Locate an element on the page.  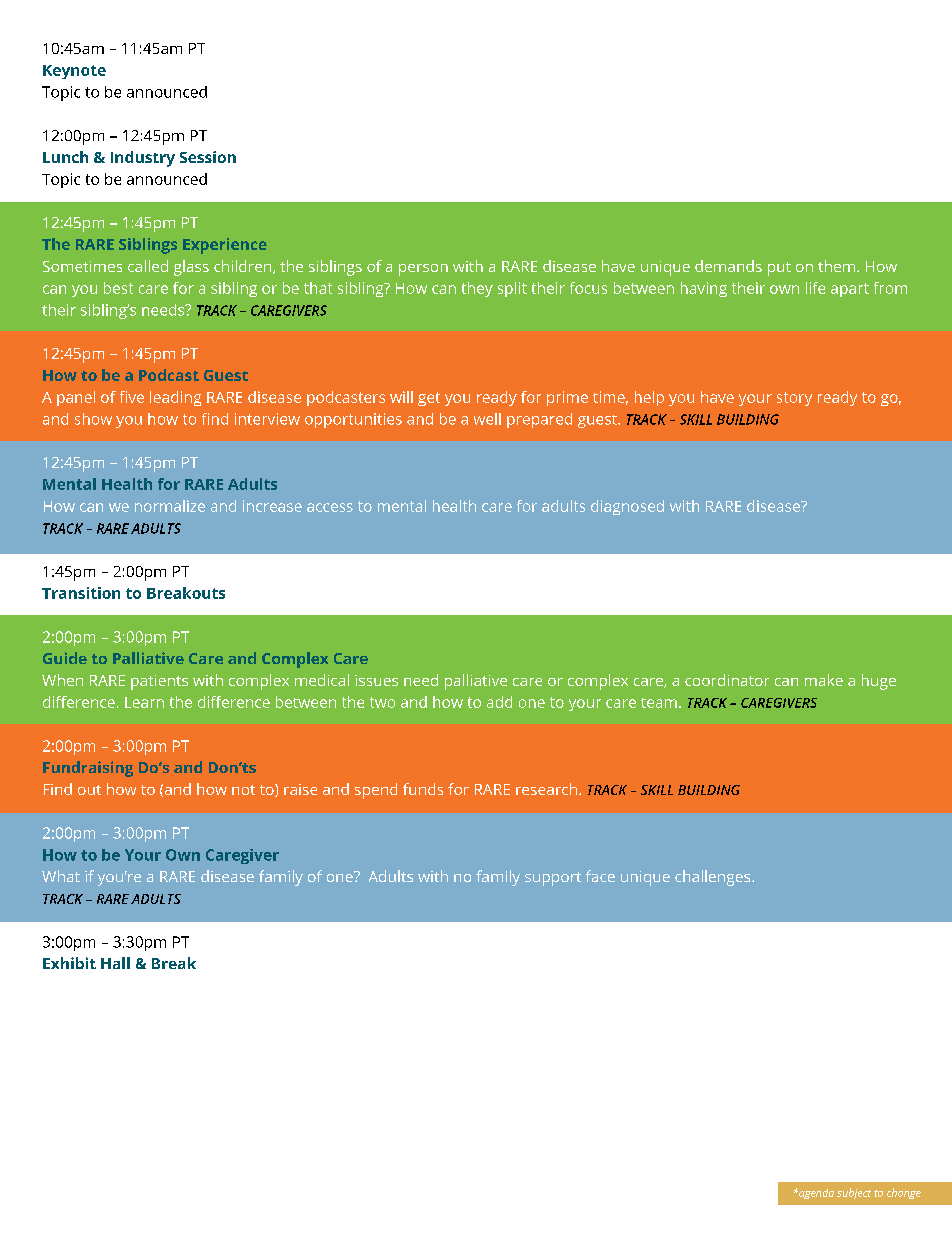
Industry is located at coordinates (143, 159).
